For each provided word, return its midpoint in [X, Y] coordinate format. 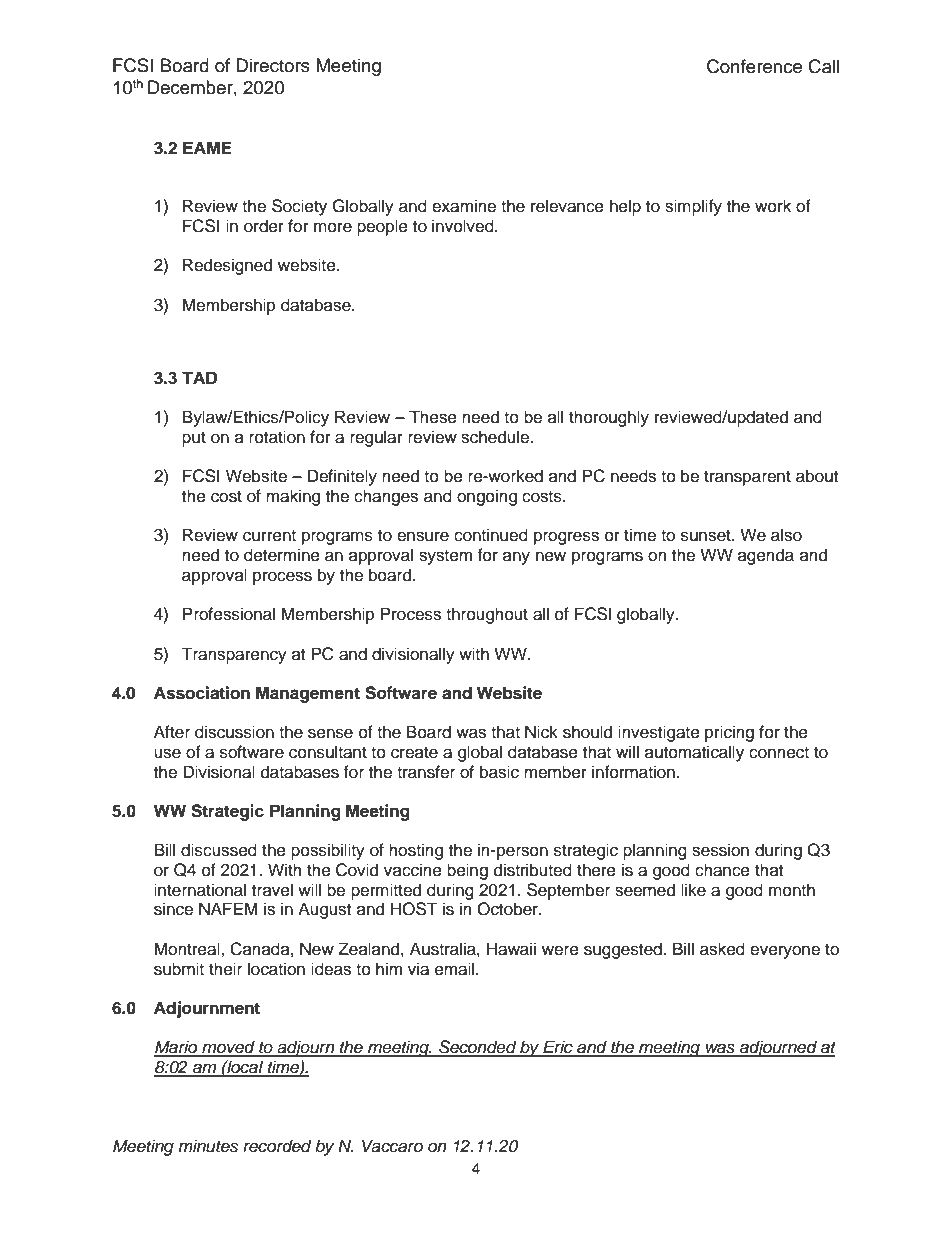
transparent [747, 478]
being [467, 871]
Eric [558, 1048]
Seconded [478, 1048]
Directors [273, 65]
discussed [219, 850]
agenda [766, 556]
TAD [199, 377]
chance [722, 870]
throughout [487, 615]
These [433, 417]
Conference [754, 66]
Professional [229, 614]
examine [464, 206]
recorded [277, 1146]
